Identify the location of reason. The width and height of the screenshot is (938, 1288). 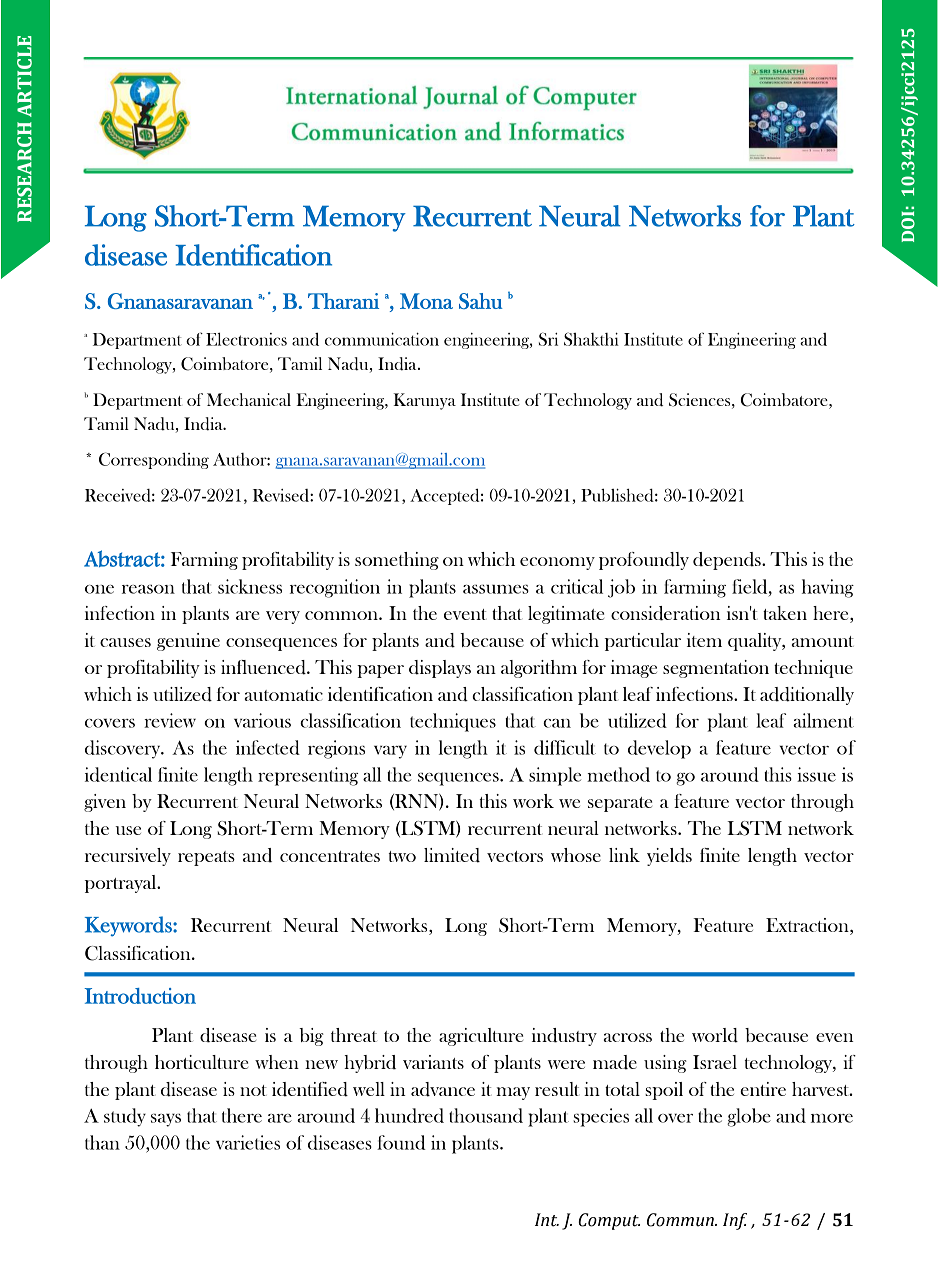
(148, 589).
